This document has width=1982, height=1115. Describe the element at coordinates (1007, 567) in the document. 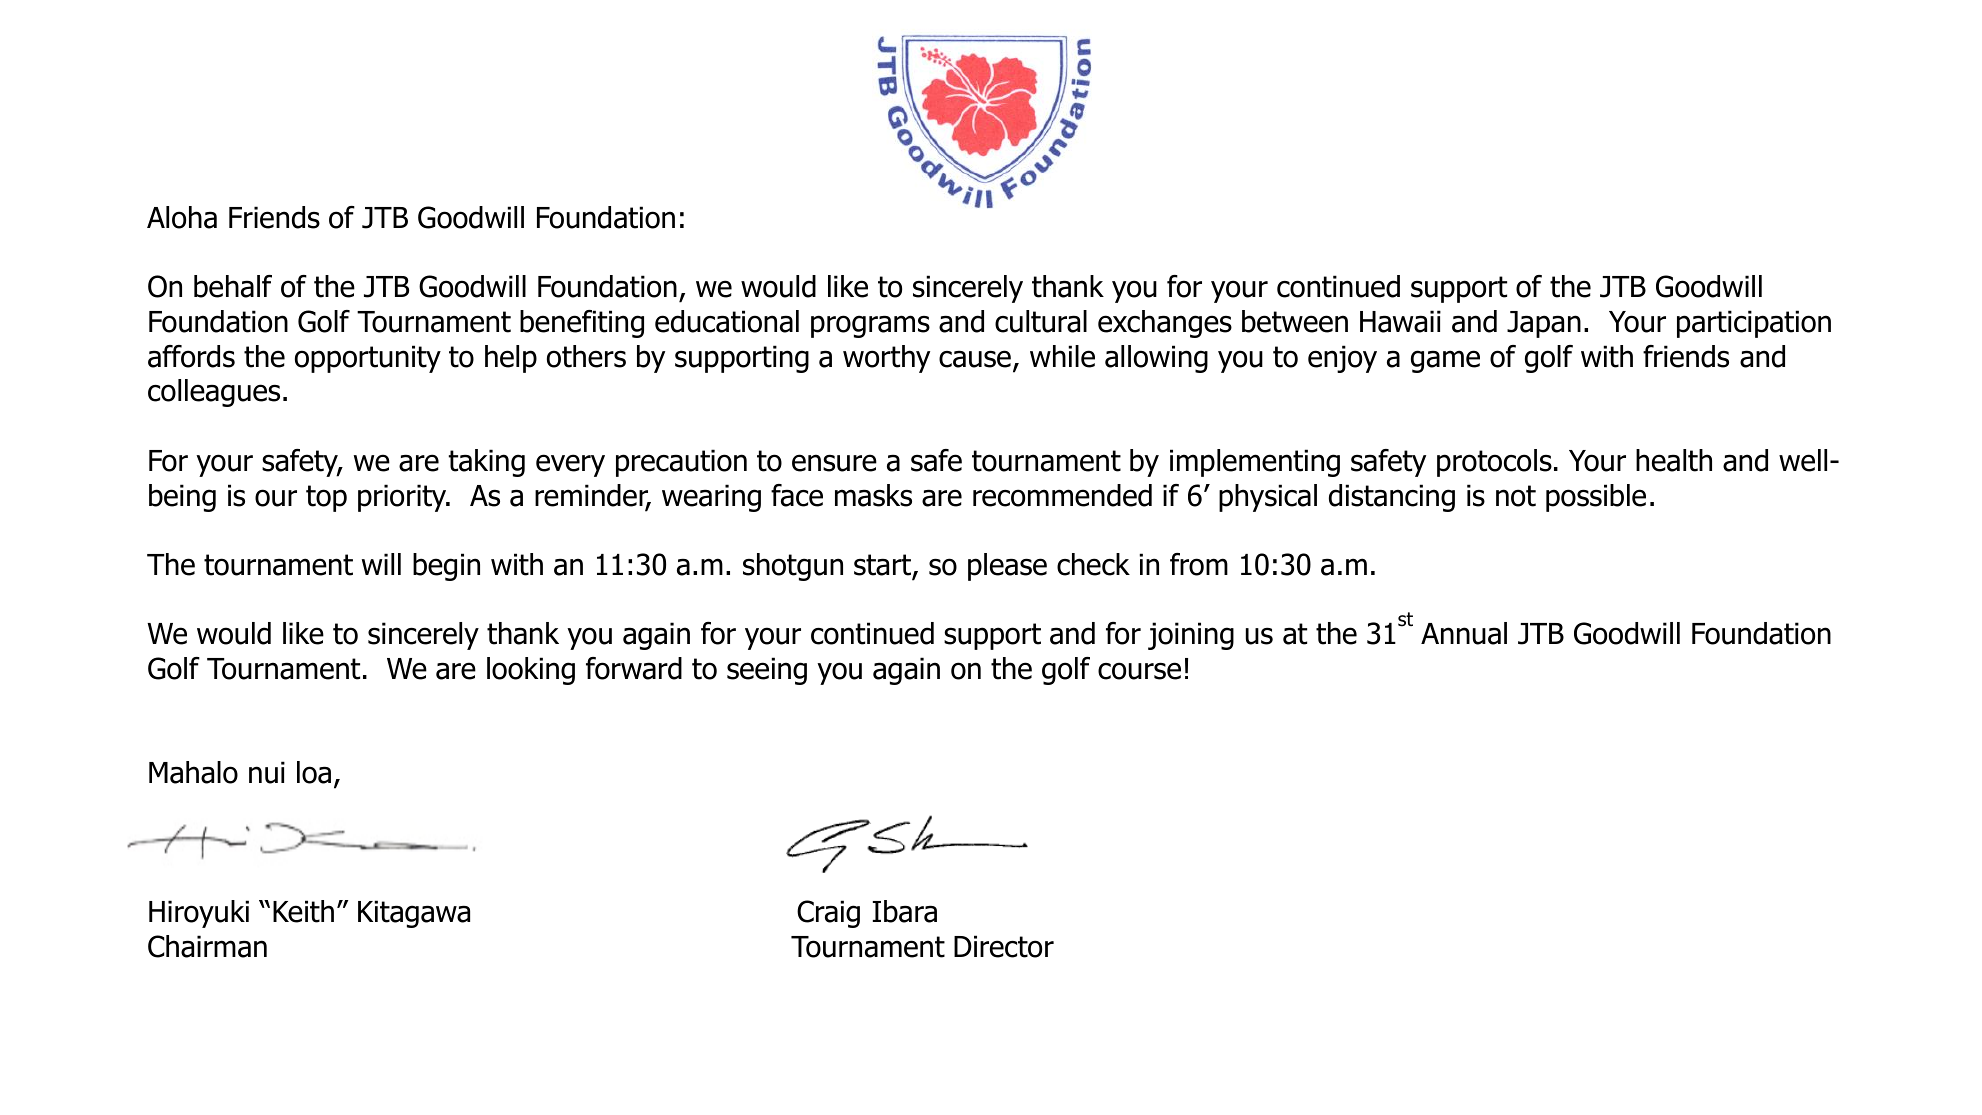

I see `please` at that location.
